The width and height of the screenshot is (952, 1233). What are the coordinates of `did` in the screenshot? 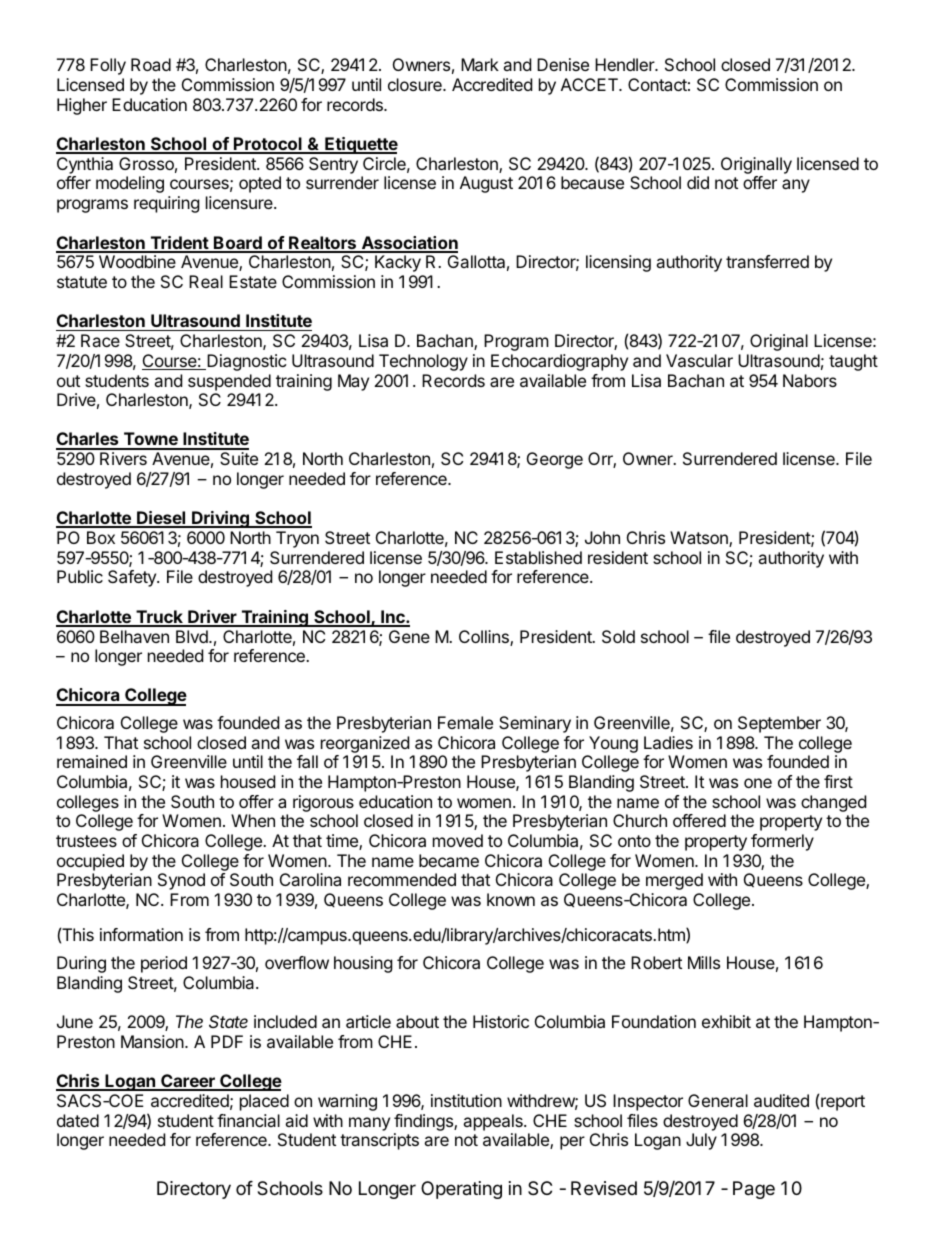 It's located at (698, 182).
